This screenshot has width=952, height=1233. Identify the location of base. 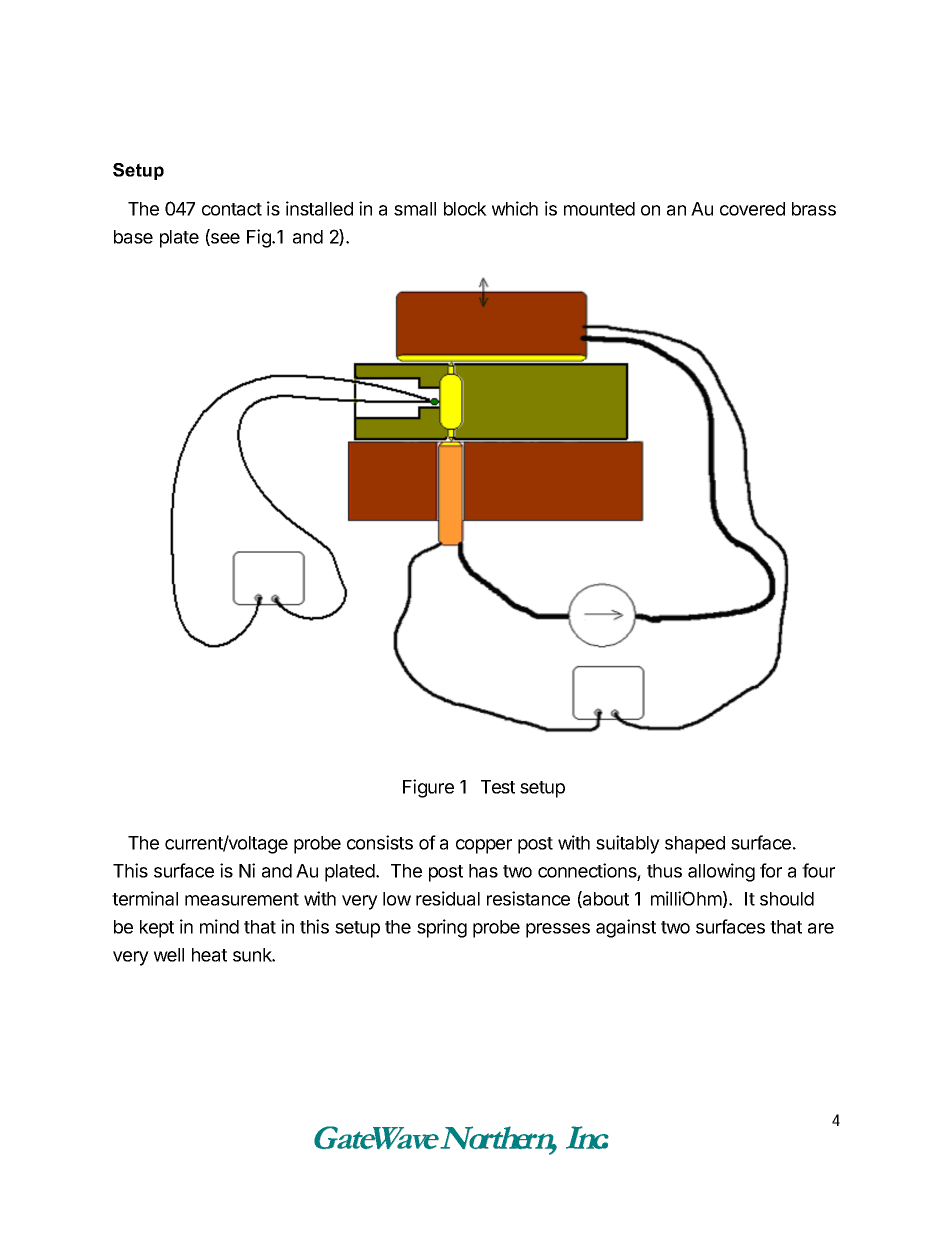
(133, 237).
